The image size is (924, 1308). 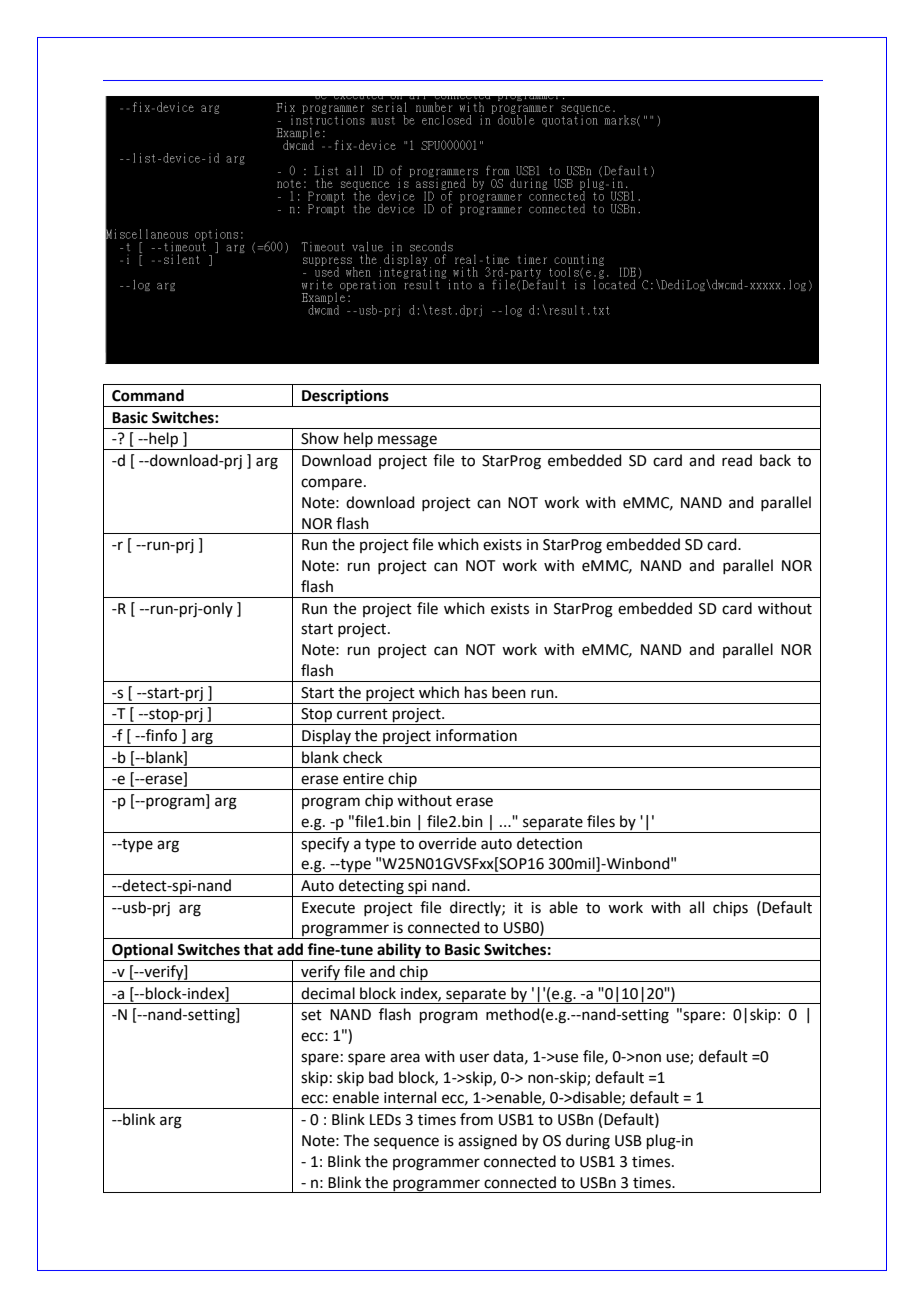 What do you see at coordinates (399, 952) in the document?
I see `ability` at bounding box center [399, 952].
